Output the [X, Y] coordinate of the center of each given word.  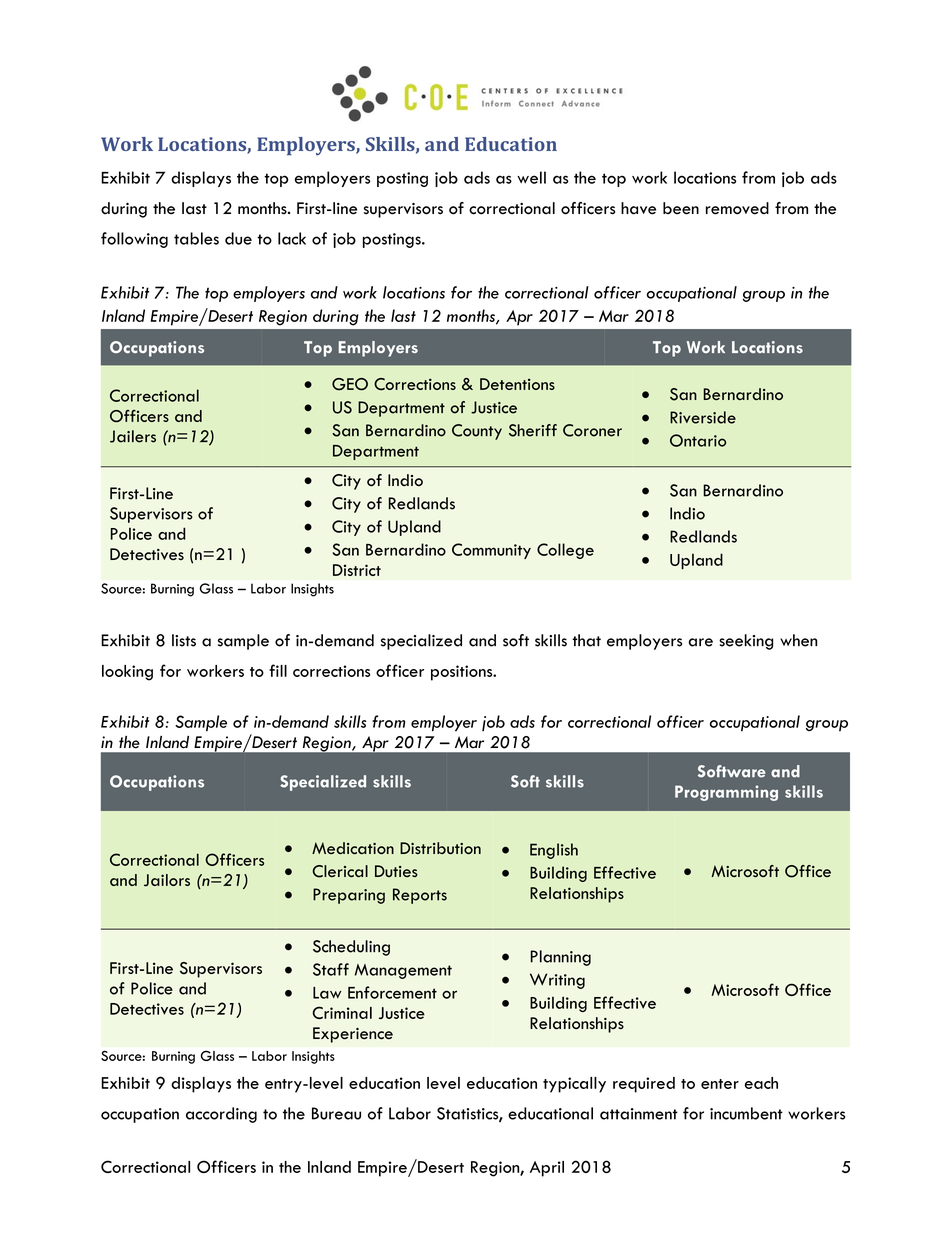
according [221, 1115]
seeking [746, 642]
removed [737, 208]
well [531, 177]
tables [196, 238]
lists [184, 640]
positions [463, 673]
